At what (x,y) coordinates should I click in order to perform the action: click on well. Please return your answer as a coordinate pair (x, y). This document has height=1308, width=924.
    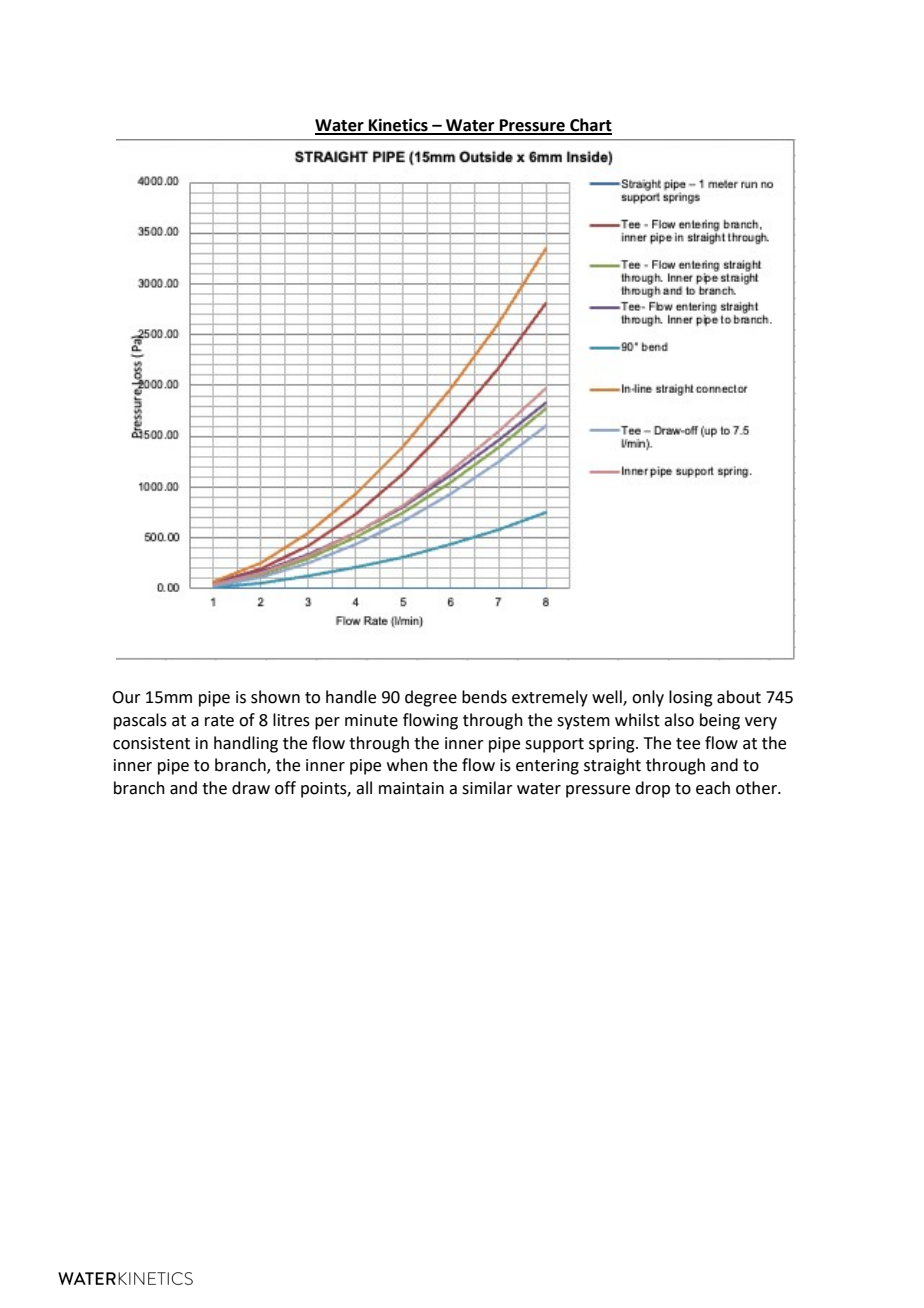
    Looking at the image, I should click on (608, 698).
